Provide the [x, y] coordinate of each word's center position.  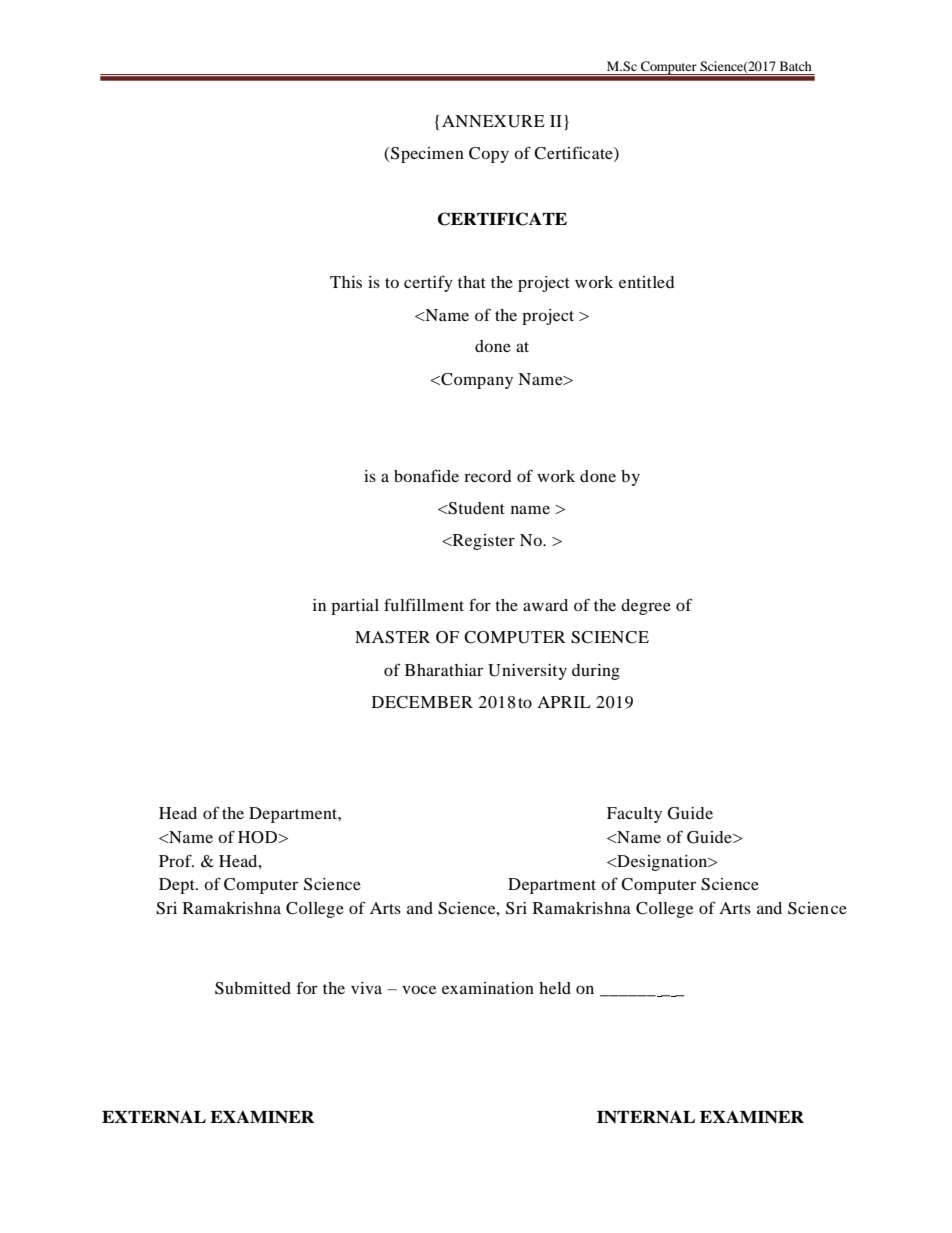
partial [355, 607]
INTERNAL [646, 1117]
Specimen [426, 155]
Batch [796, 66]
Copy [489, 155]
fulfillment [424, 604]
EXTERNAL [154, 1116]
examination [488, 988]
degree [646, 607]
